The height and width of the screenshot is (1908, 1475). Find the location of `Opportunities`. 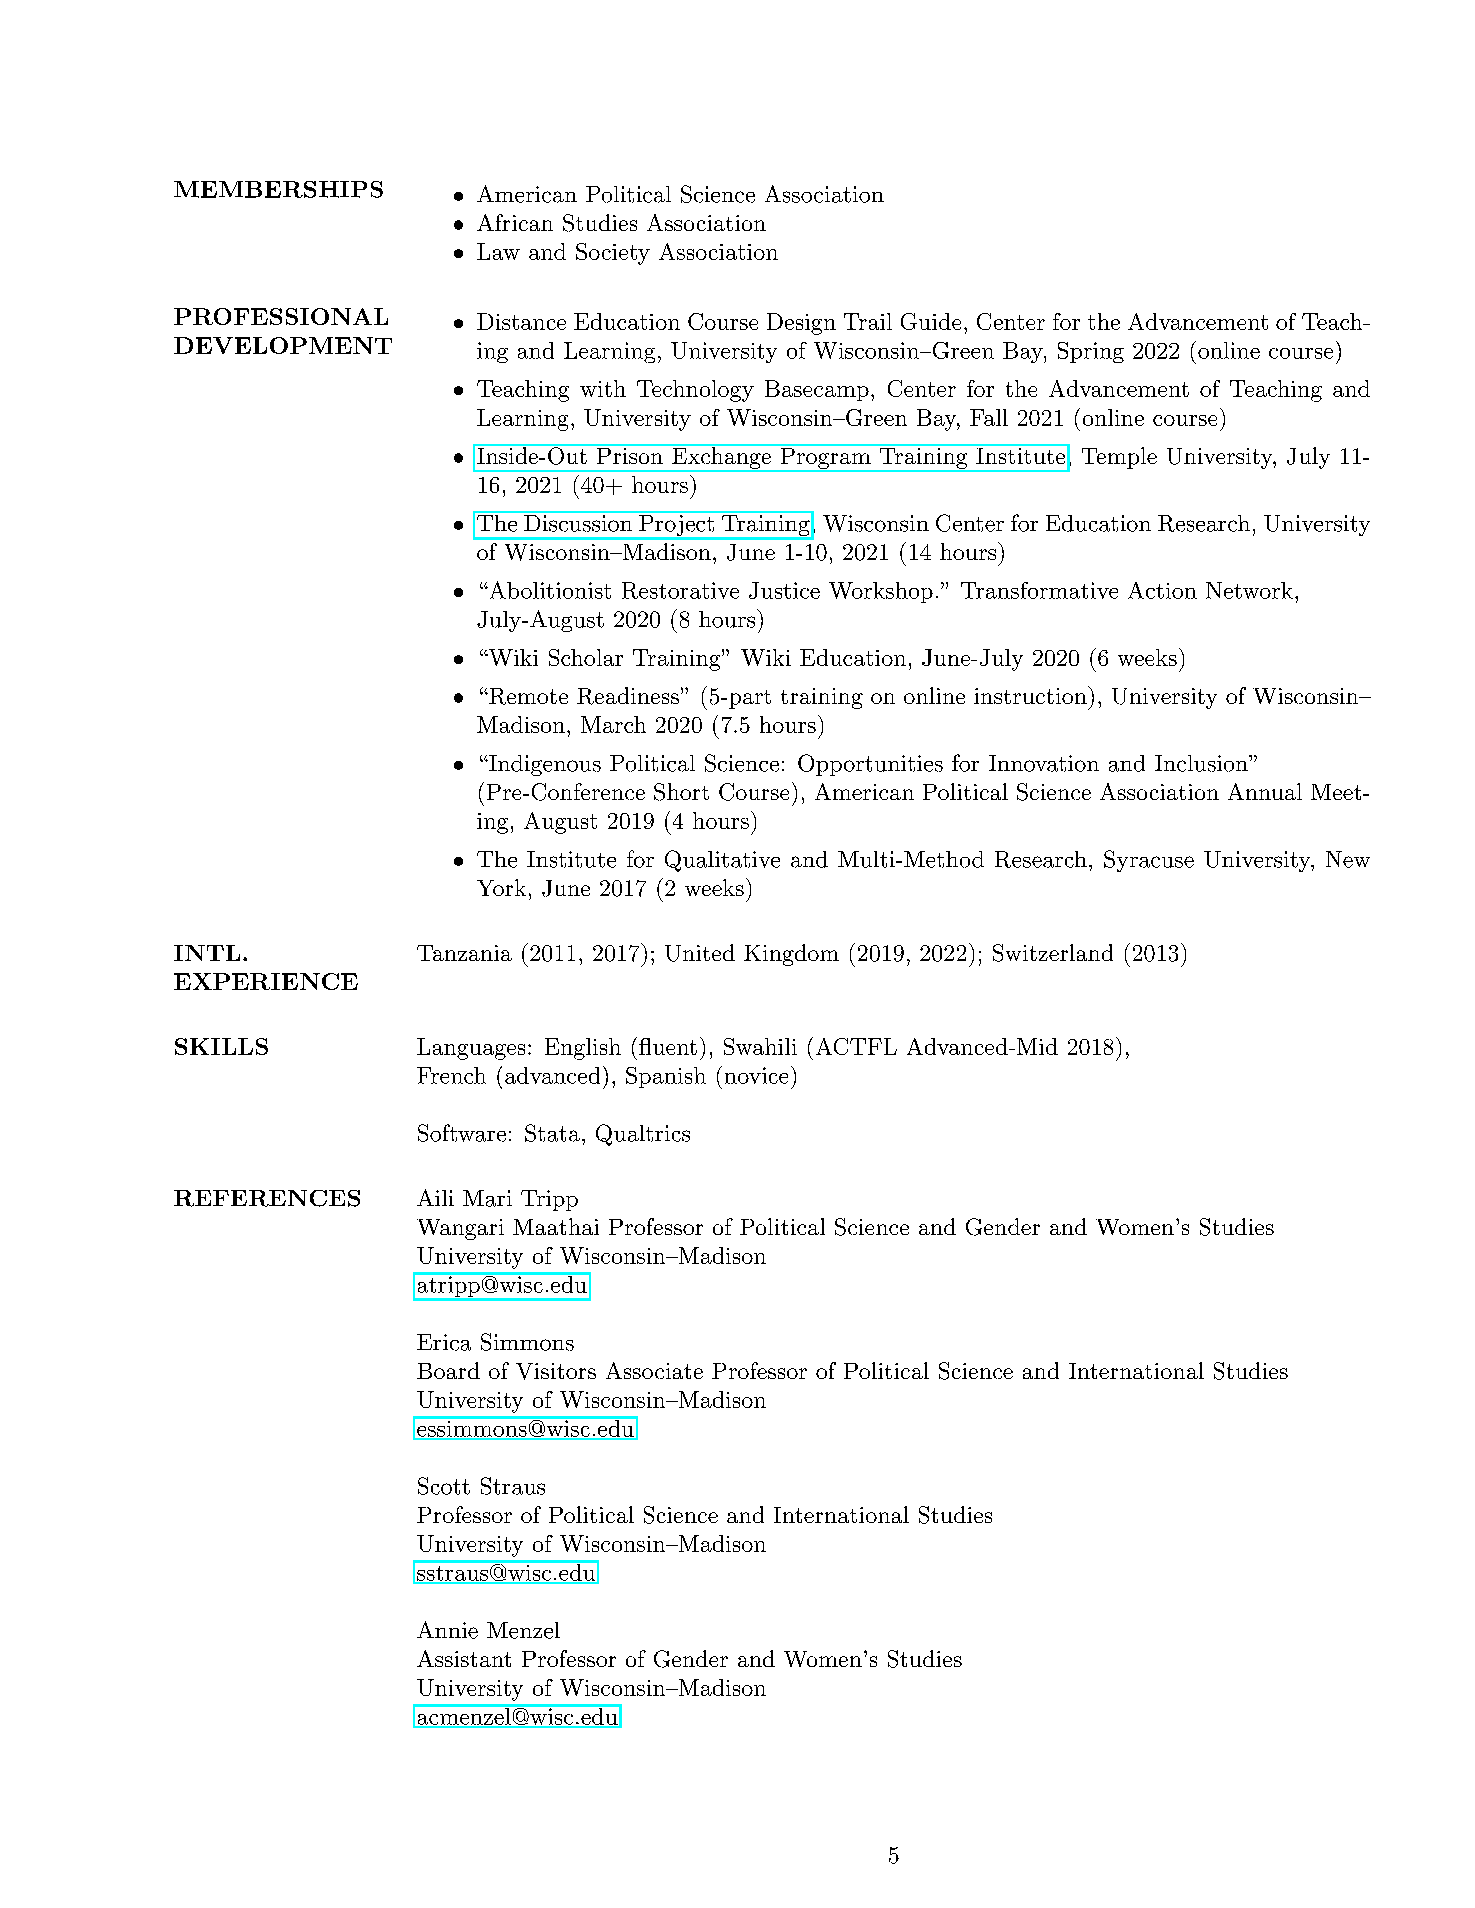

Opportunities is located at coordinates (870, 765).
